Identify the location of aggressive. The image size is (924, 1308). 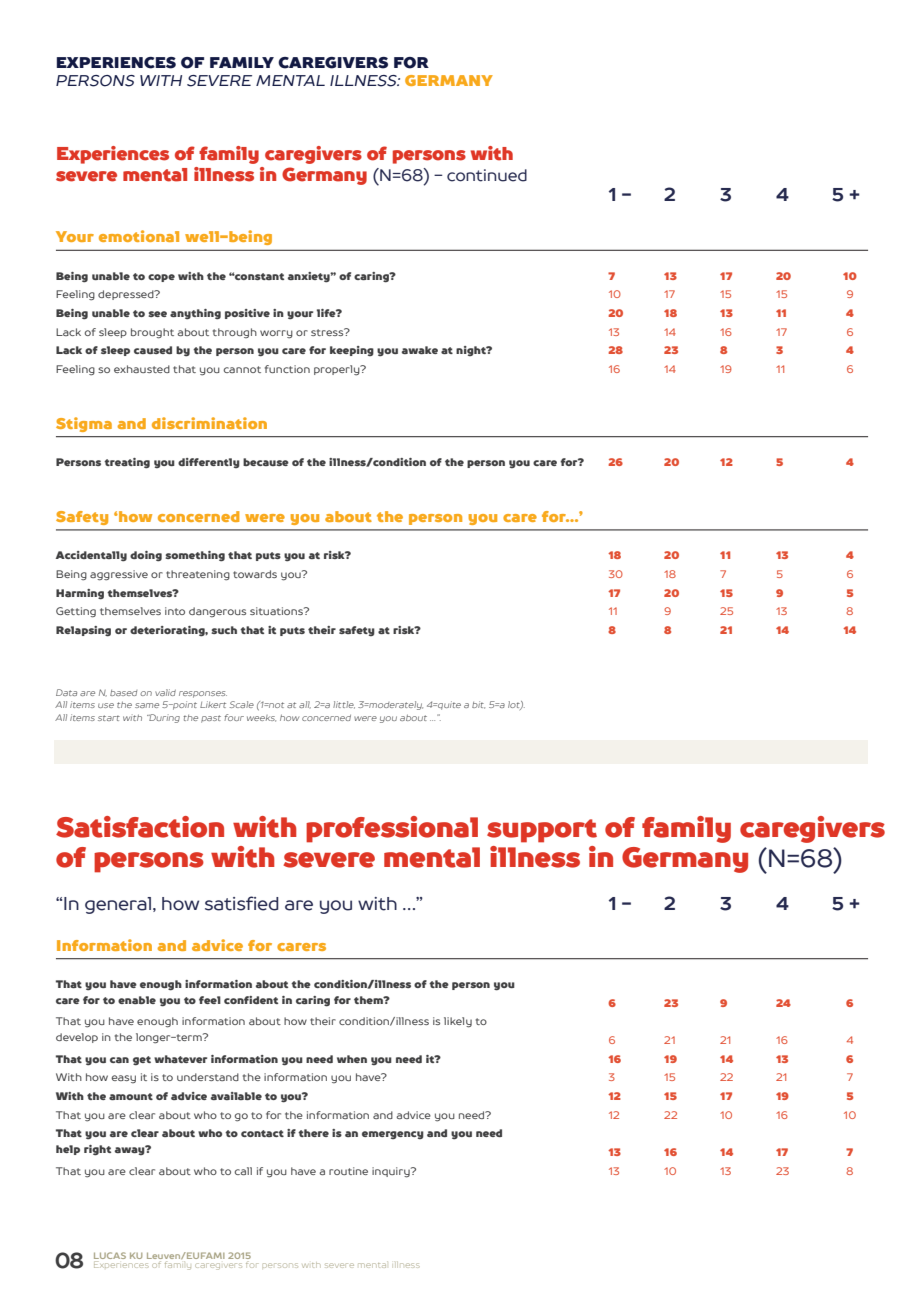
(119, 575).
